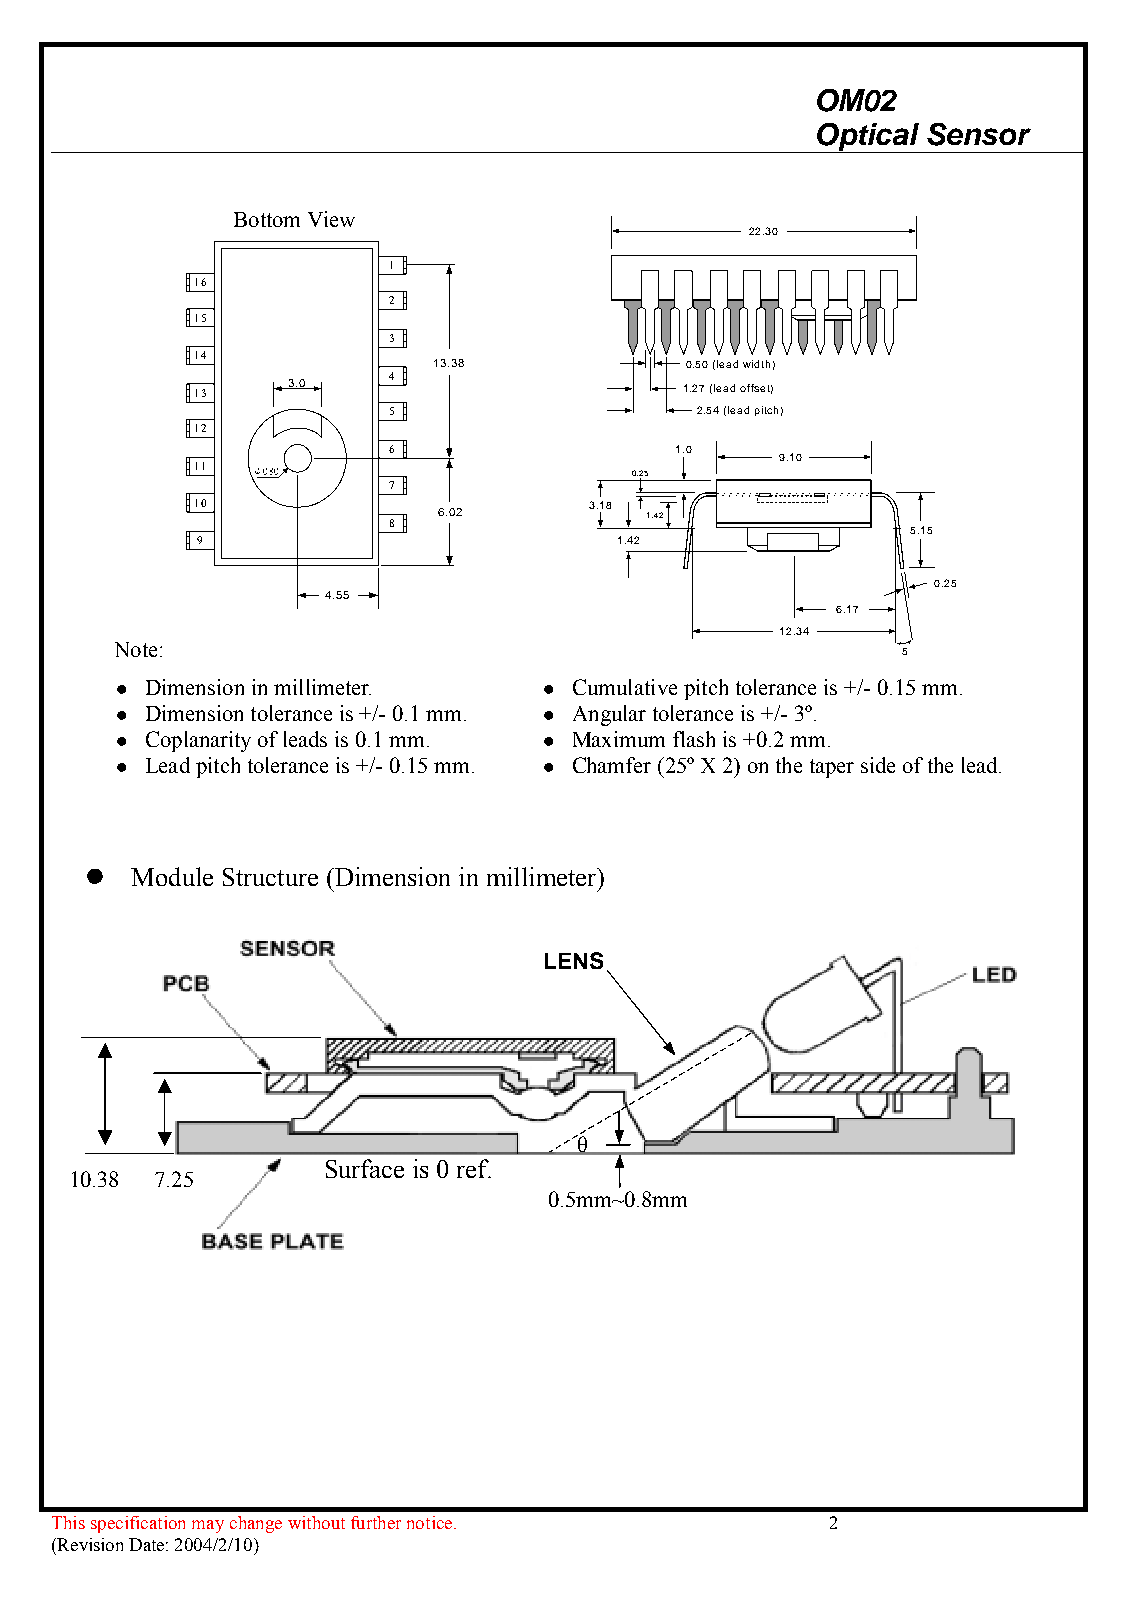 Image resolution: width=1129 pixels, height=1597 pixels. I want to click on Surface, so click(365, 1168).
